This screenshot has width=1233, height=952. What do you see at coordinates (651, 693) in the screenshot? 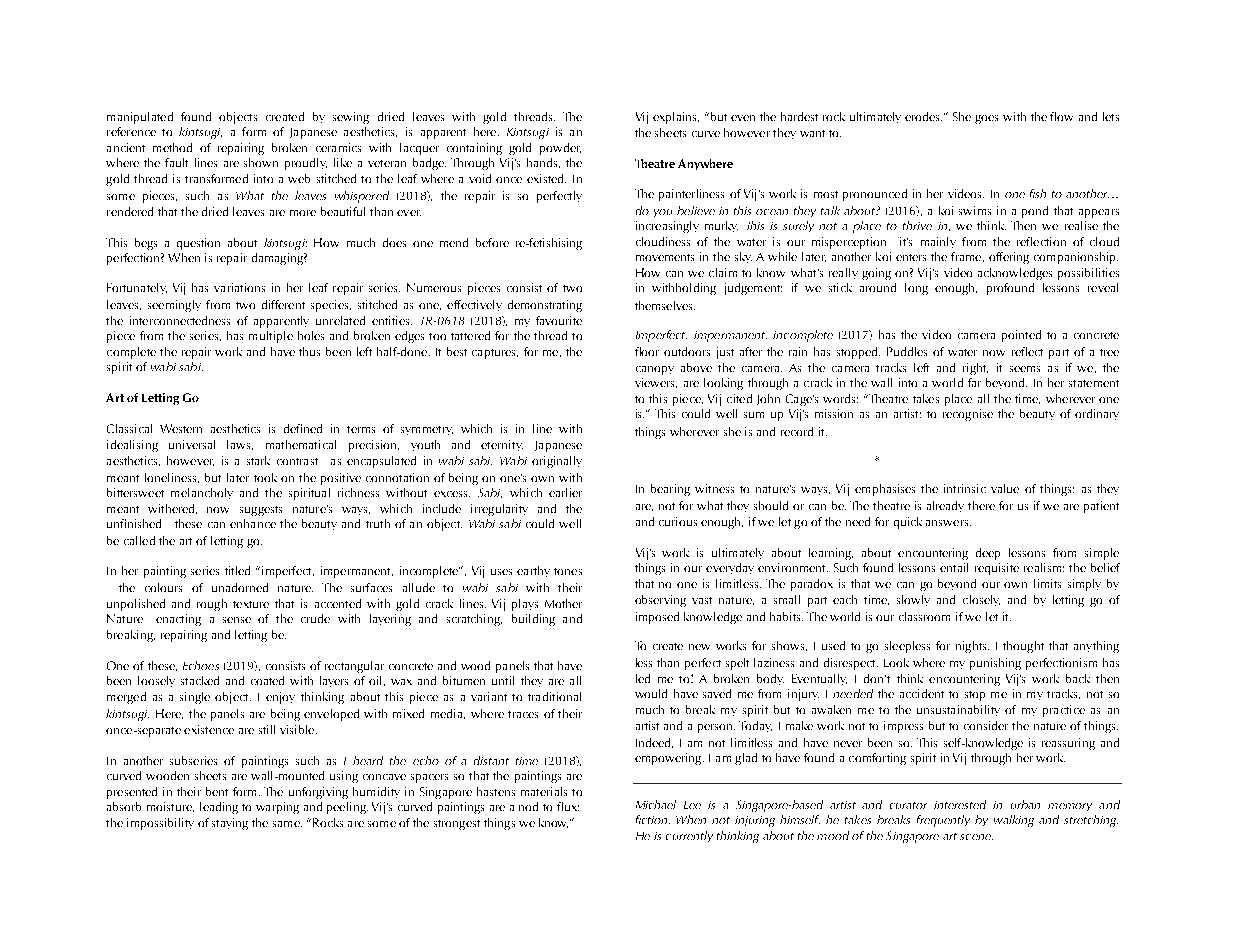
I see `would` at bounding box center [651, 693].
